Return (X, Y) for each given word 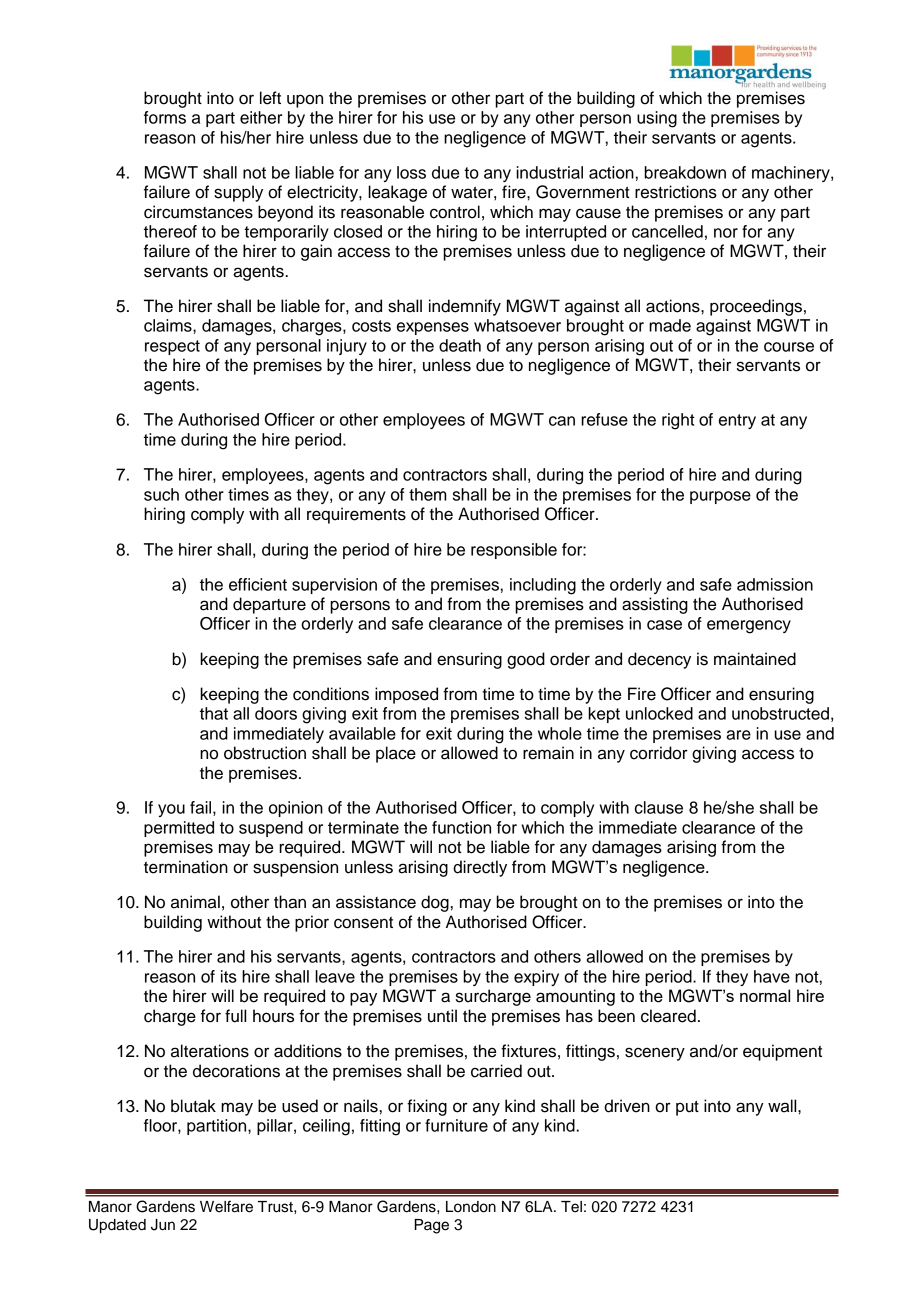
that (214, 713)
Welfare (226, 1206)
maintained (755, 659)
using (657, 119)
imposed (406, 695)
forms (165, 117)
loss (411, 172)
